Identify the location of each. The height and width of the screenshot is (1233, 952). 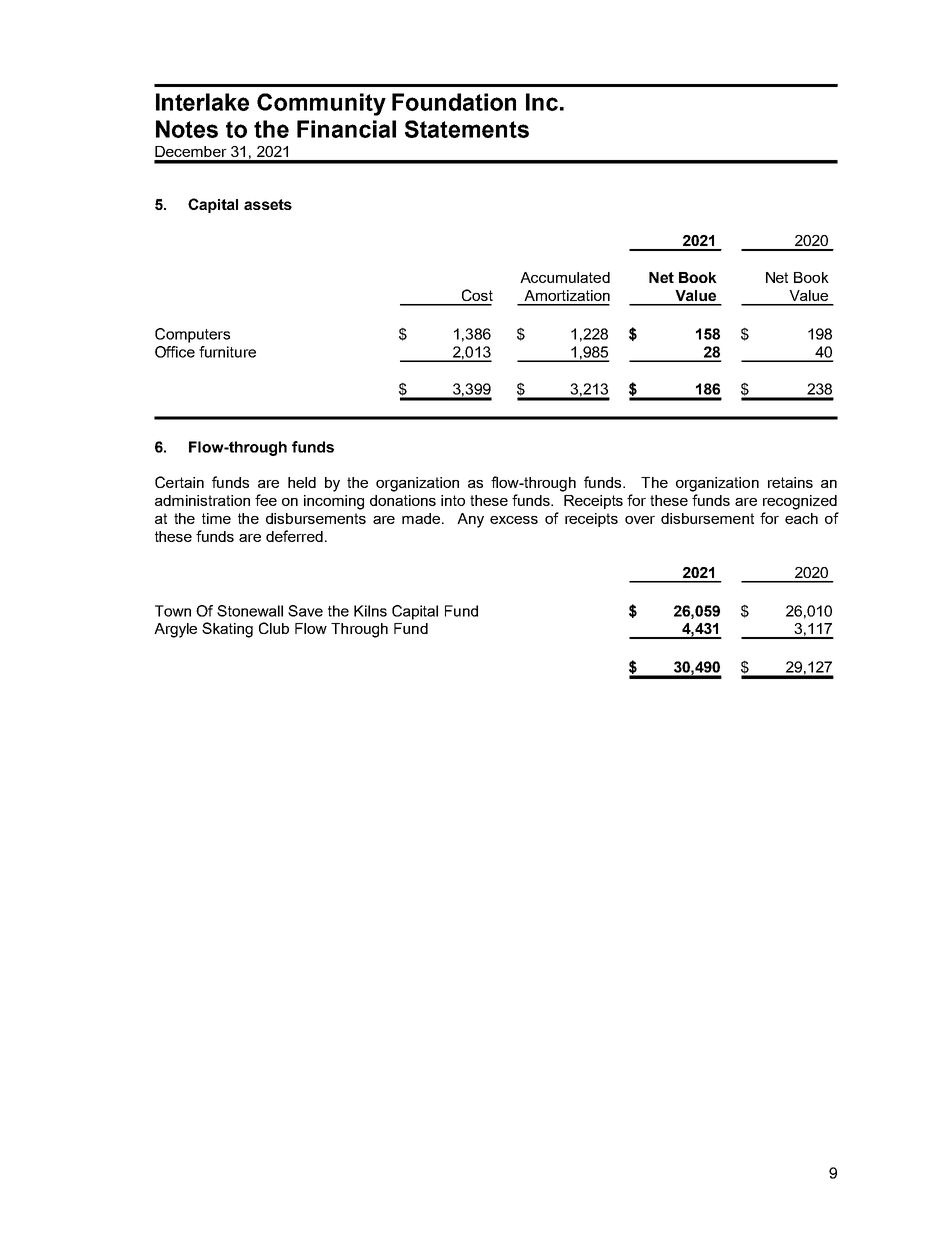
(801, 518).
